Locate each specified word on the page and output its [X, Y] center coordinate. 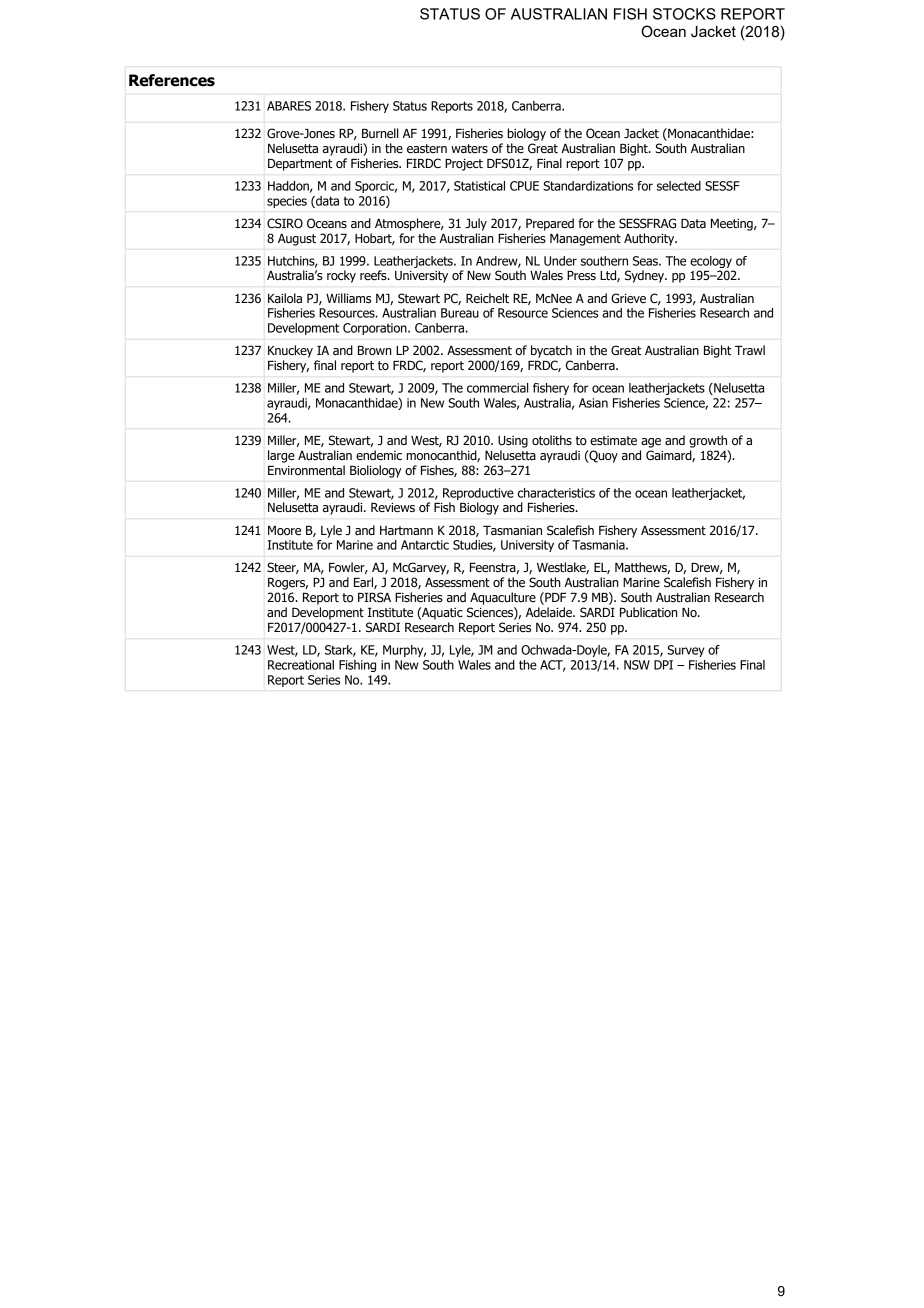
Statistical [479, 186]
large [281, 456]
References [172, 80]
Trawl [750, 350]
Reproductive [478, 494]
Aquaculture [503, 598]
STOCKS [684, 14]
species [287, 202]
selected [679, 186]
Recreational [301, 665]
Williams [348, 298]
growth [708, 441]
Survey [686, 651]
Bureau [460, 313]
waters [469, 148]
